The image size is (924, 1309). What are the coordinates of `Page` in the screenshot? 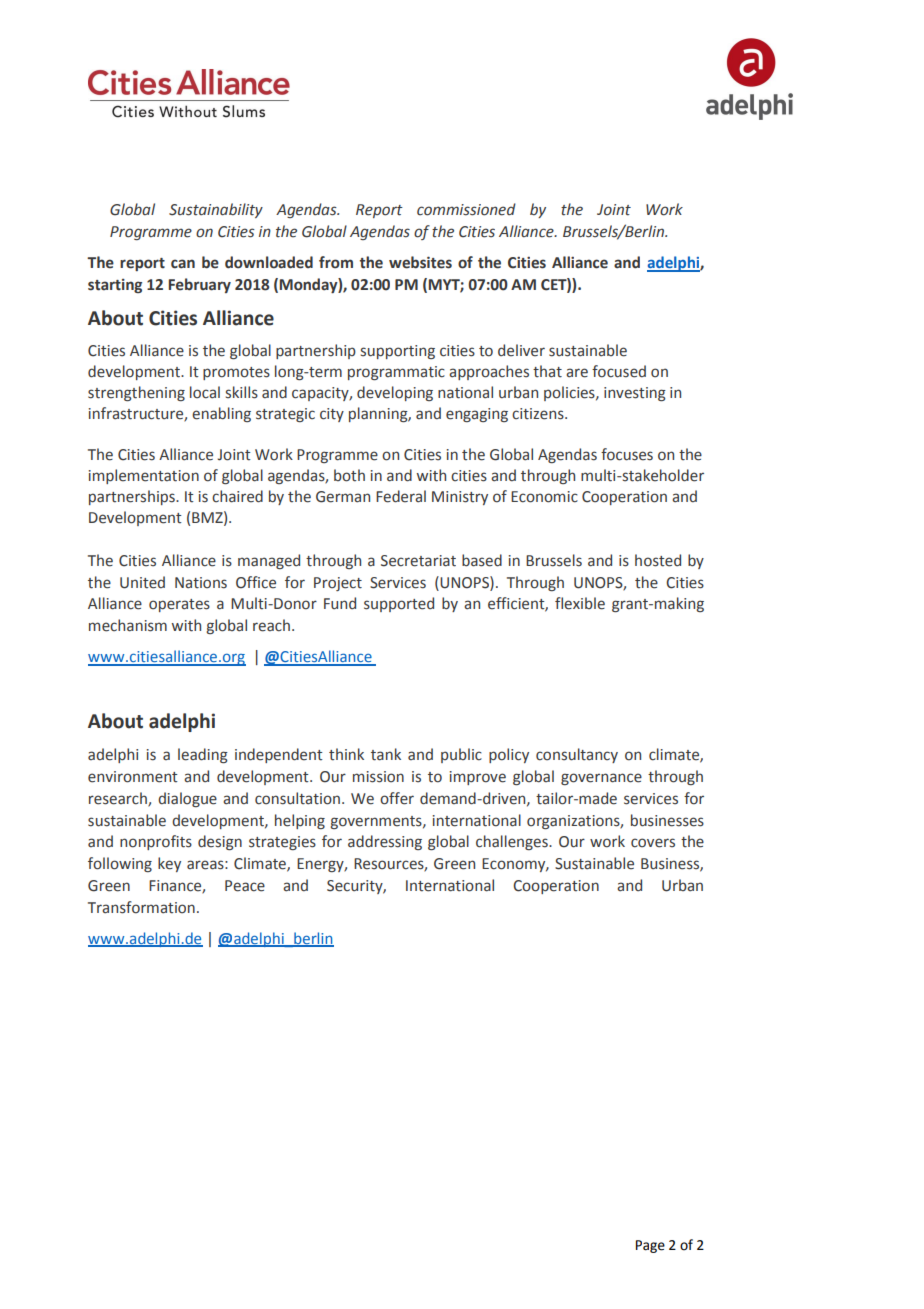 It's located at (650, 1246).
